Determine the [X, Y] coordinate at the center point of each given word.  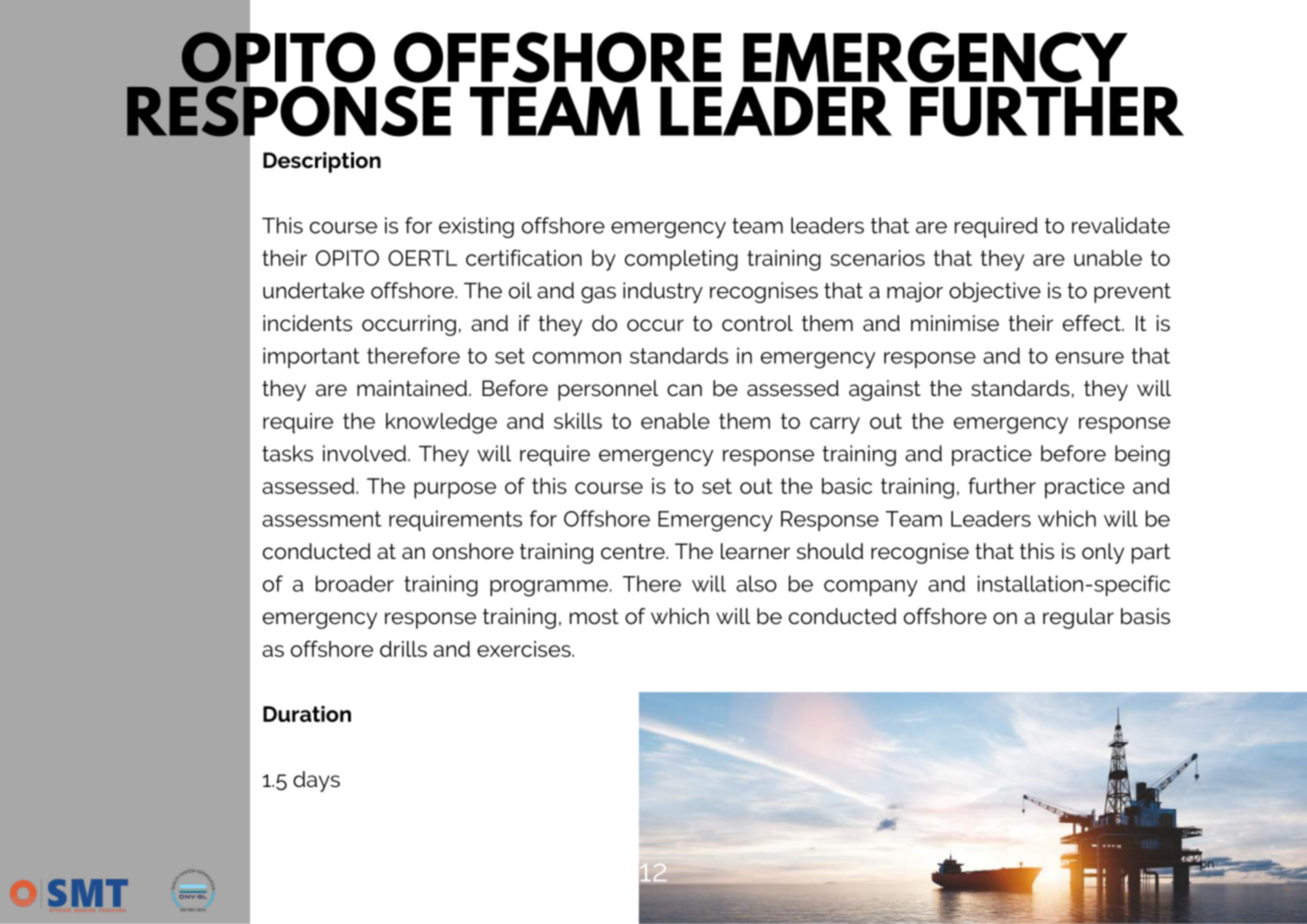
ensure [1090, 358]
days [316, 781]
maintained [412, 388]
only [1103, 553]
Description [322, 162]
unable [1108, 258]
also [756, 583]
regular [1078, 618]
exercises [525, 649]
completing [681, 260]
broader [355, 583]
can [684, 390]
